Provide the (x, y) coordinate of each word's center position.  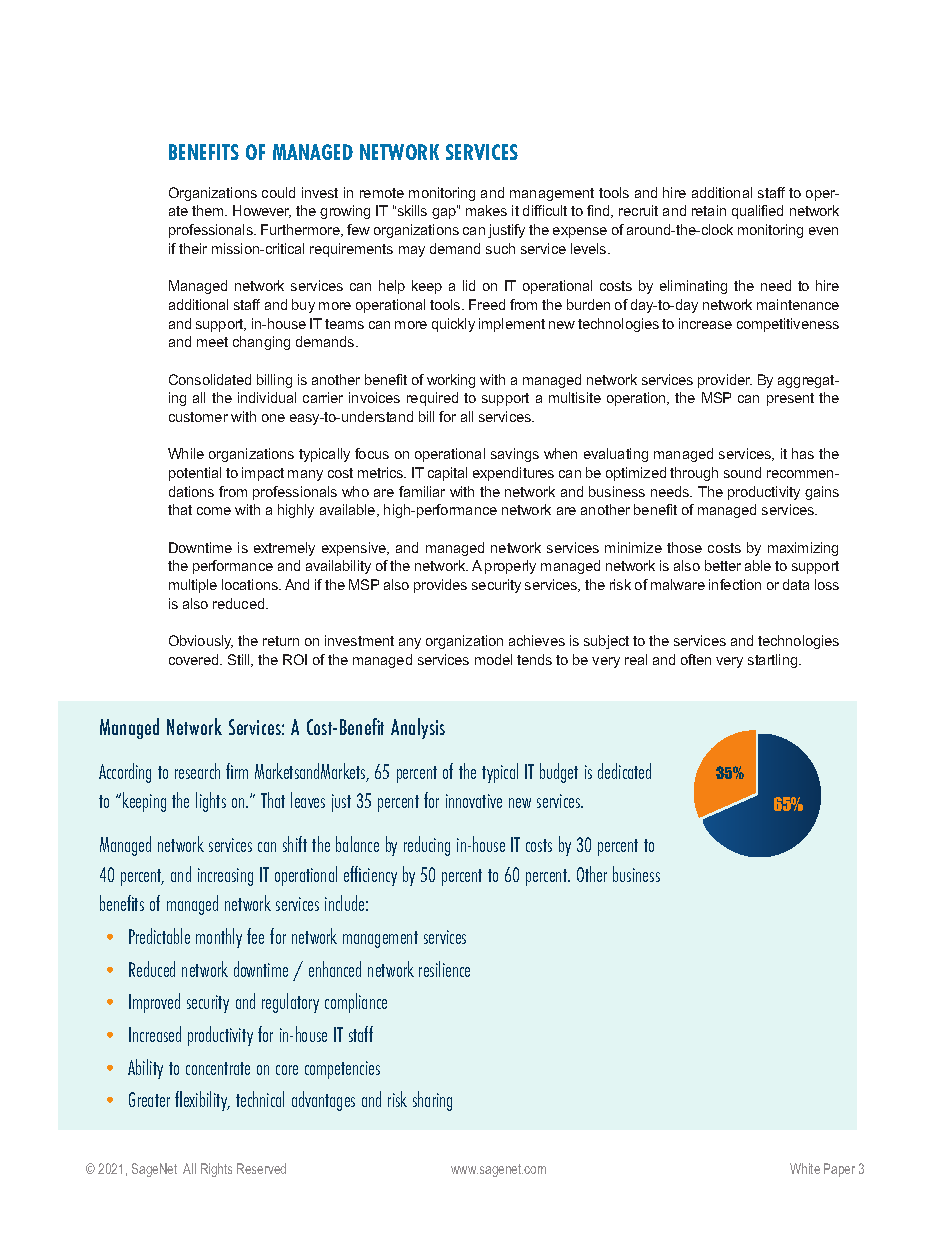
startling (774, 661)
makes (486, 210)
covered (195, 659)
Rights (216, 1170)
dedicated (624, 771)
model (493, 659)
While (186, 453)
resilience (444, 969)
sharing (432, 1101)
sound (742, 472)
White (805, 1168)
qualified (757, 212)
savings (515, 455)
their (193, 248)
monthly (219, 938)
